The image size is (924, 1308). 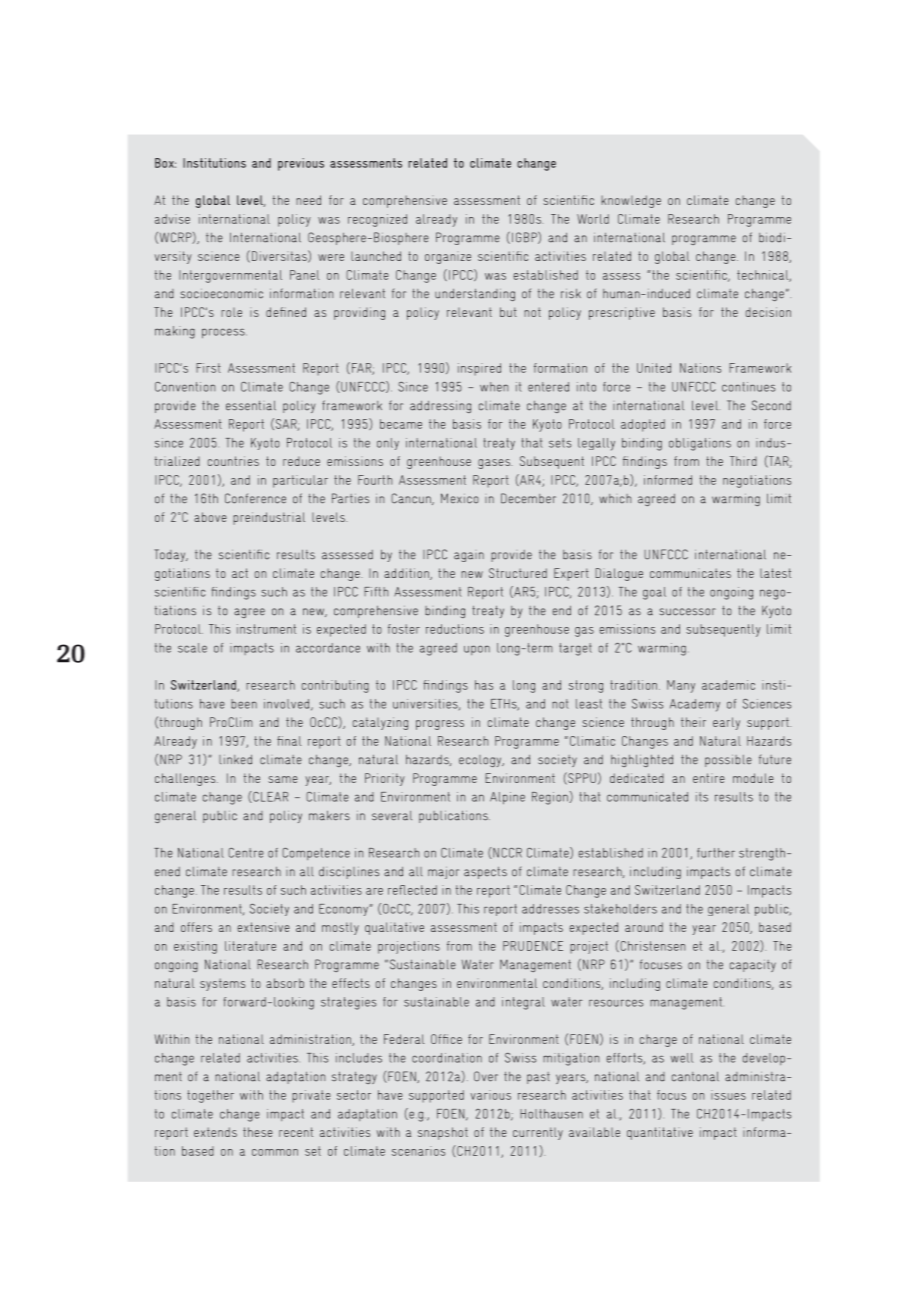 I want to click on these, so click(x=258, y=1132).
